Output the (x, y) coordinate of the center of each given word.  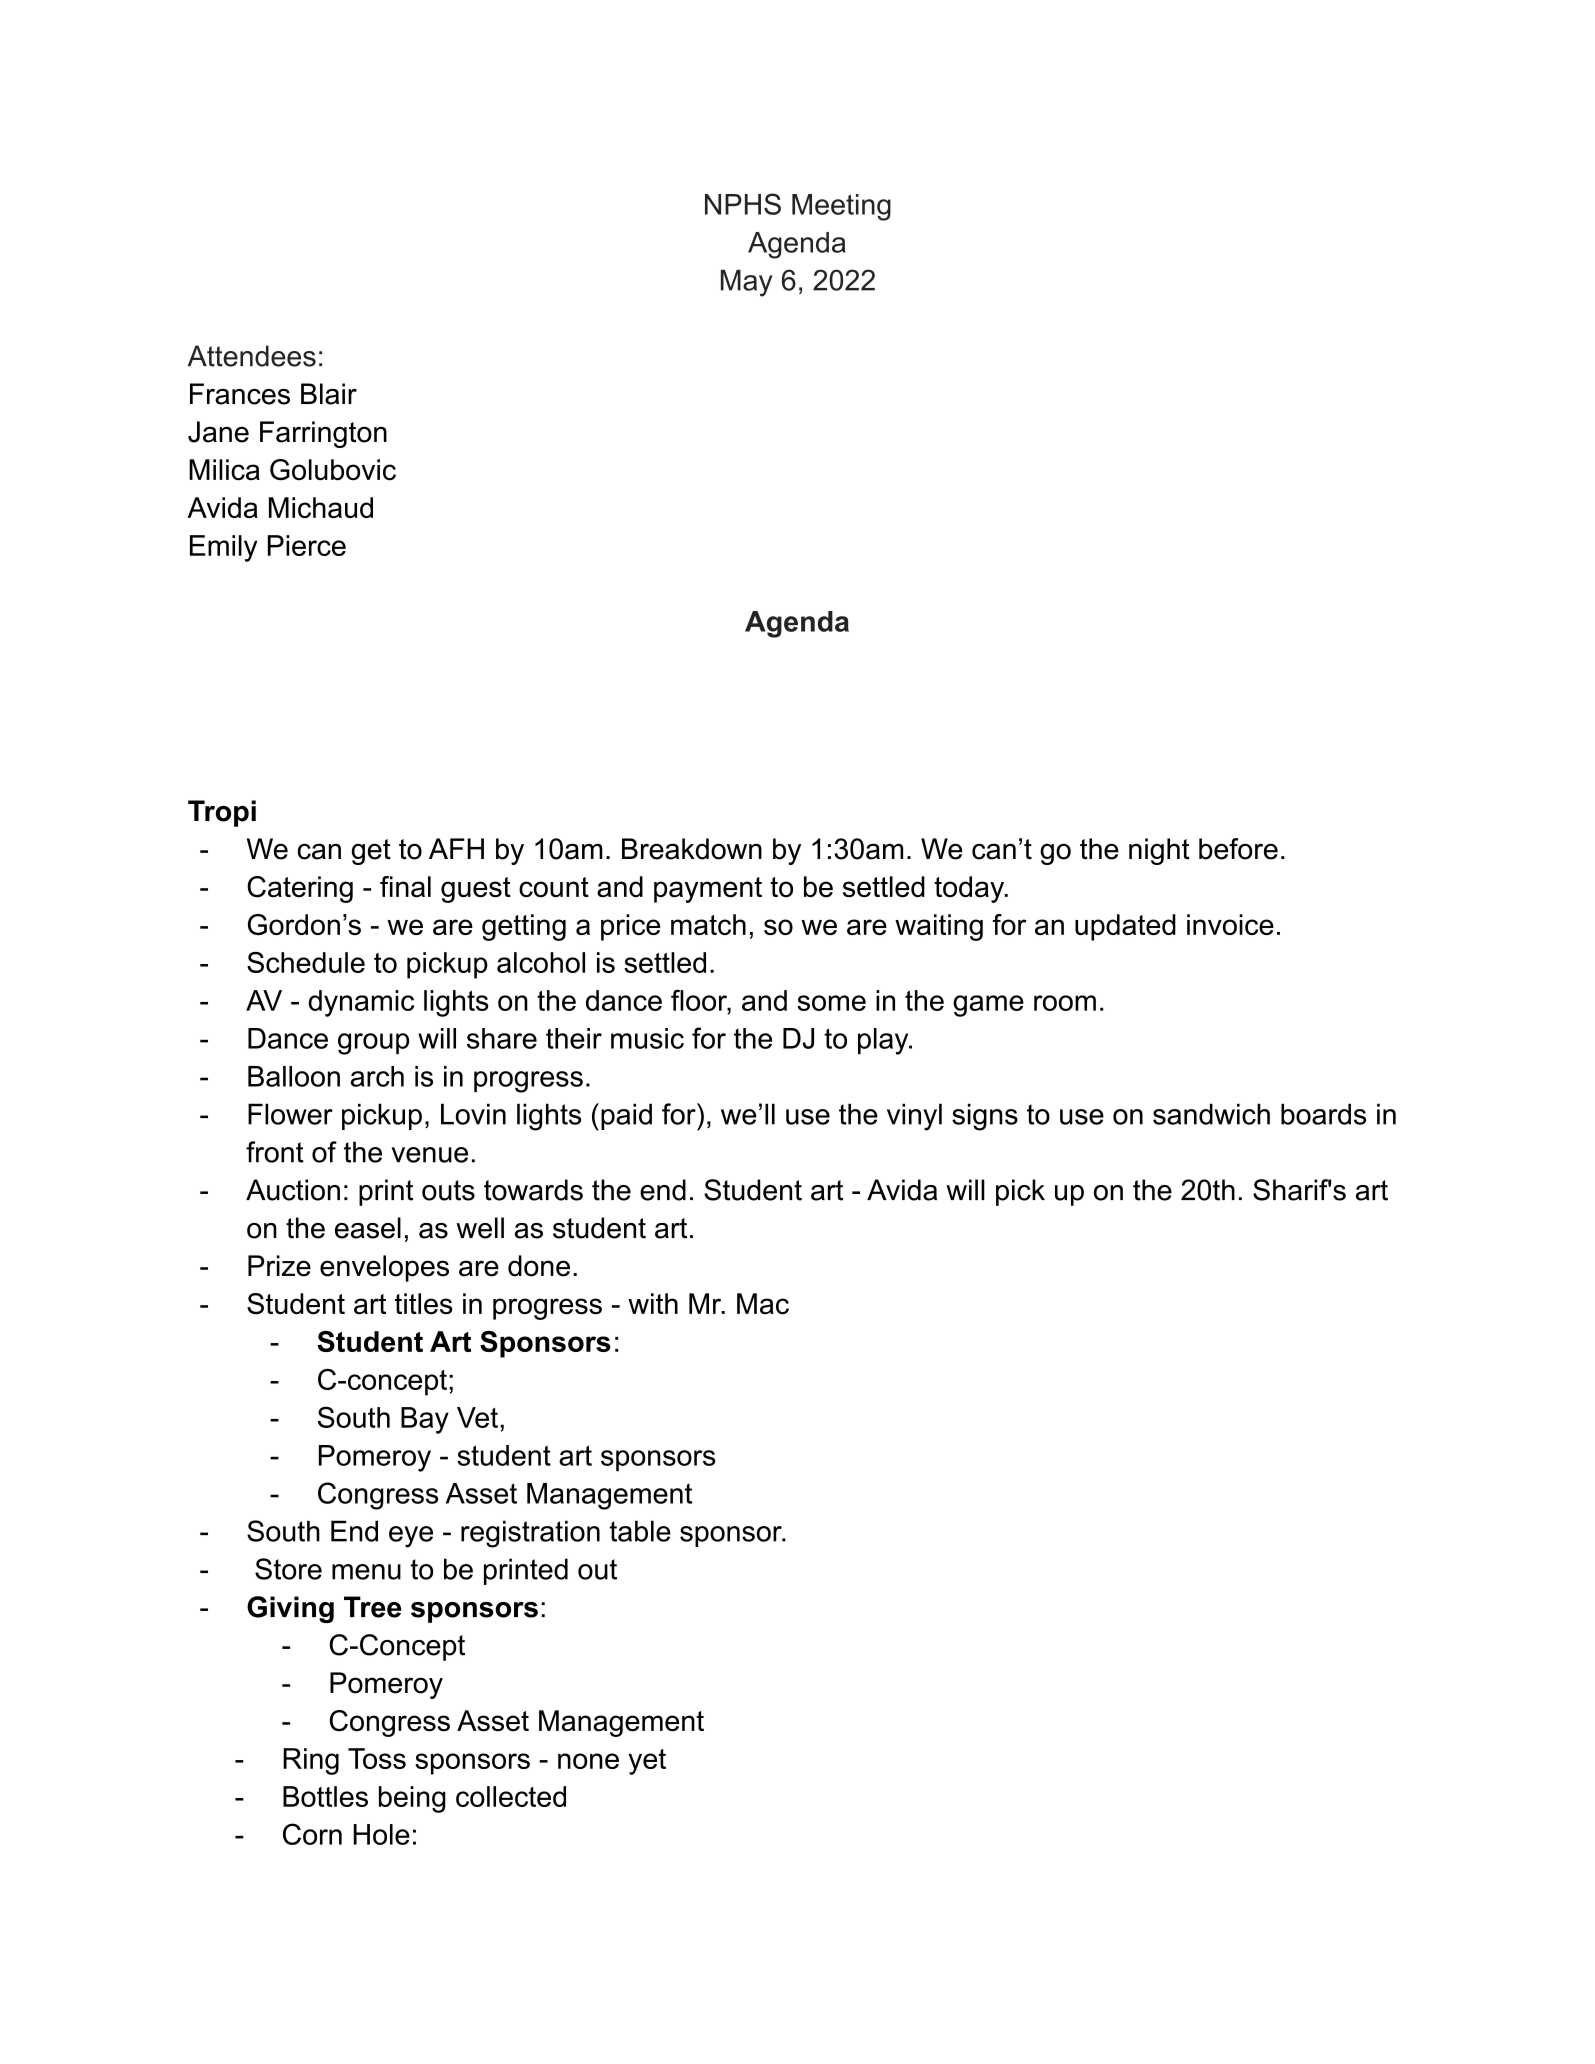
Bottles (325, 1796)
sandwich (1211, 1114)
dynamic (361, 1003)
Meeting (841, 207)
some (831, 1003)
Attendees (252, 356)
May (747, 283)
